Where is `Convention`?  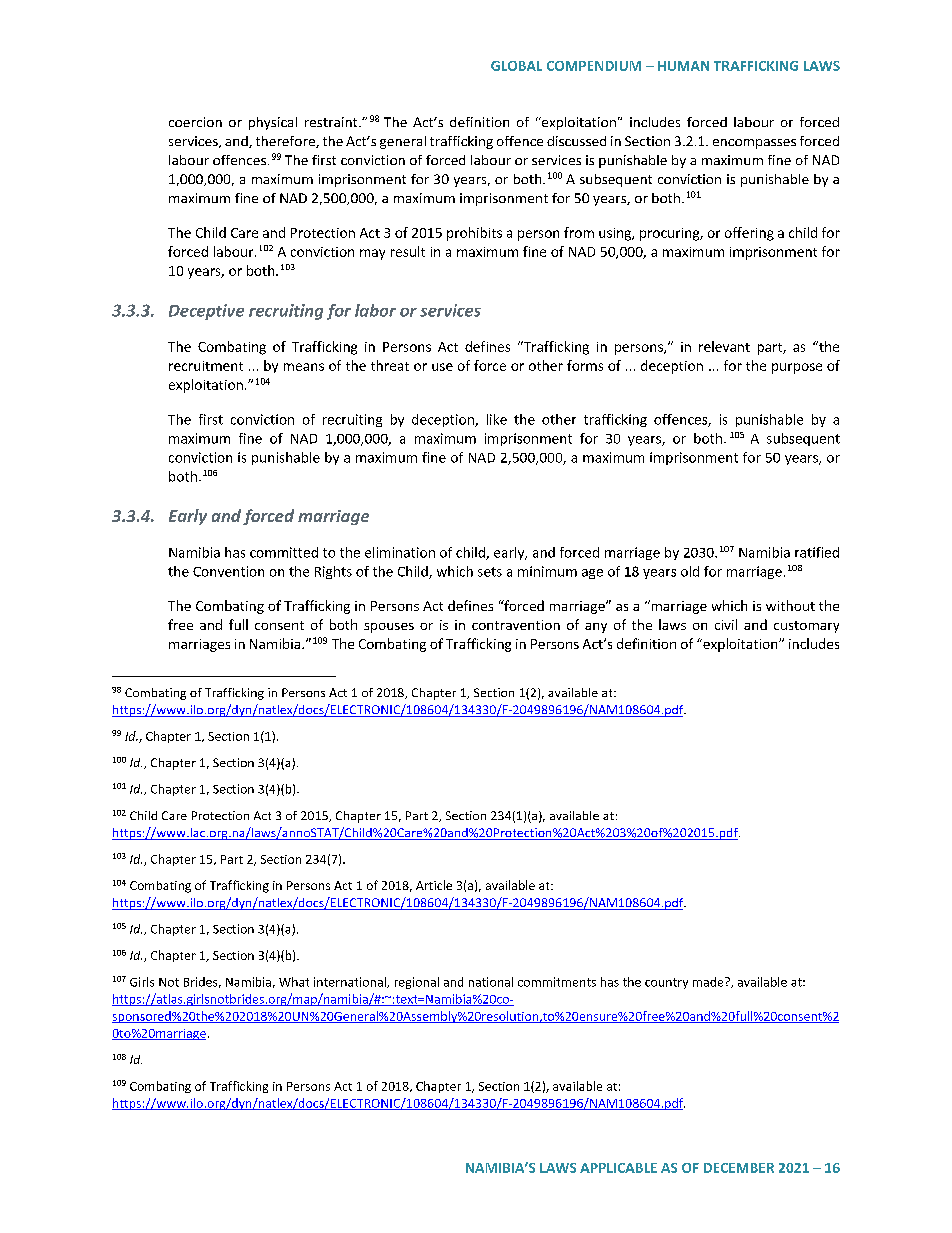
Convention is located at coordinates (228, 571).
